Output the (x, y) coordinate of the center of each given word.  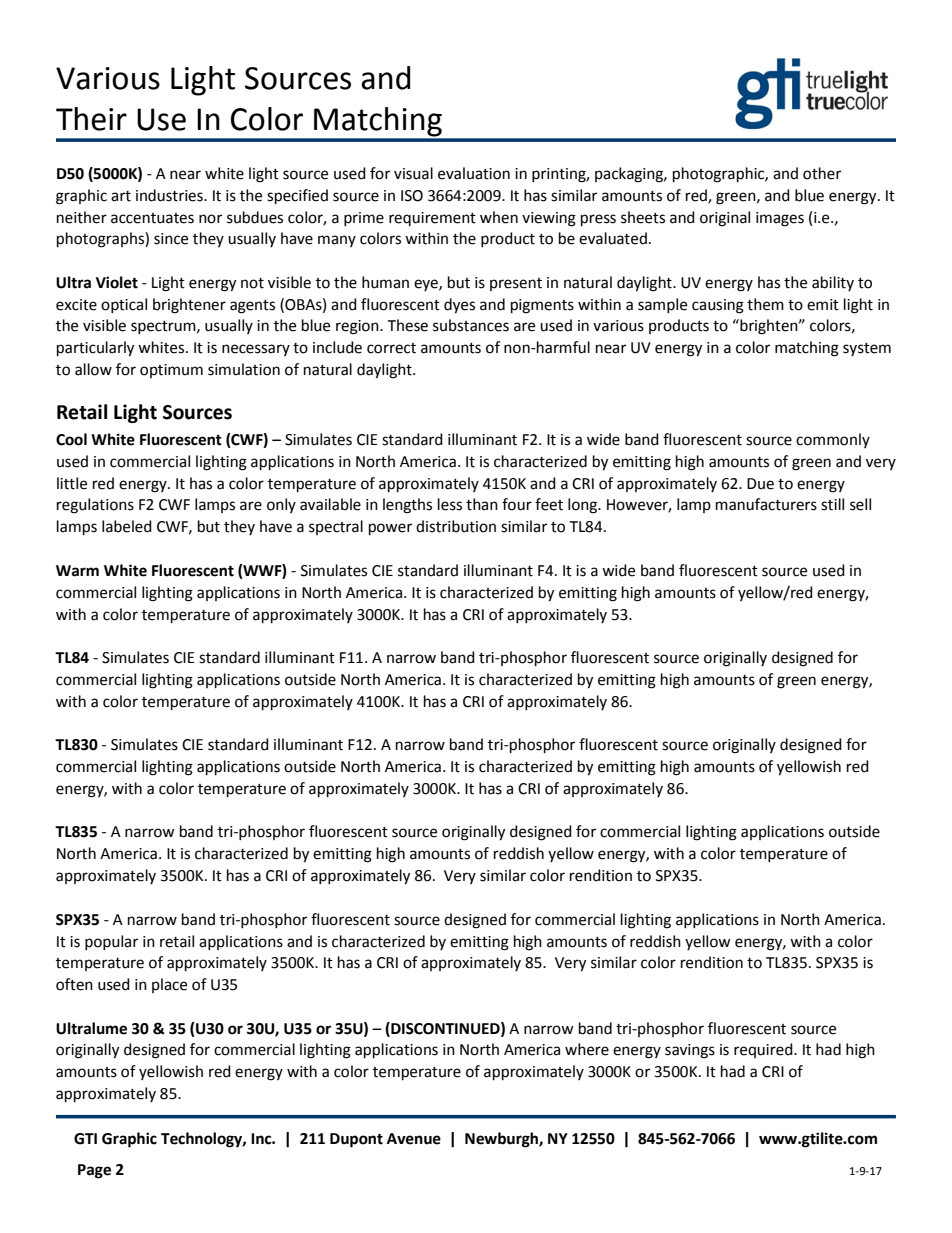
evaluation (474, 173)
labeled (127, 526)
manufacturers (766, 504)
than (482, 504)
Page (94, 1171)
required (764, 1050)
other (822, 173)
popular (111, 942)
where (587, 1049)
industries (170, 195)
